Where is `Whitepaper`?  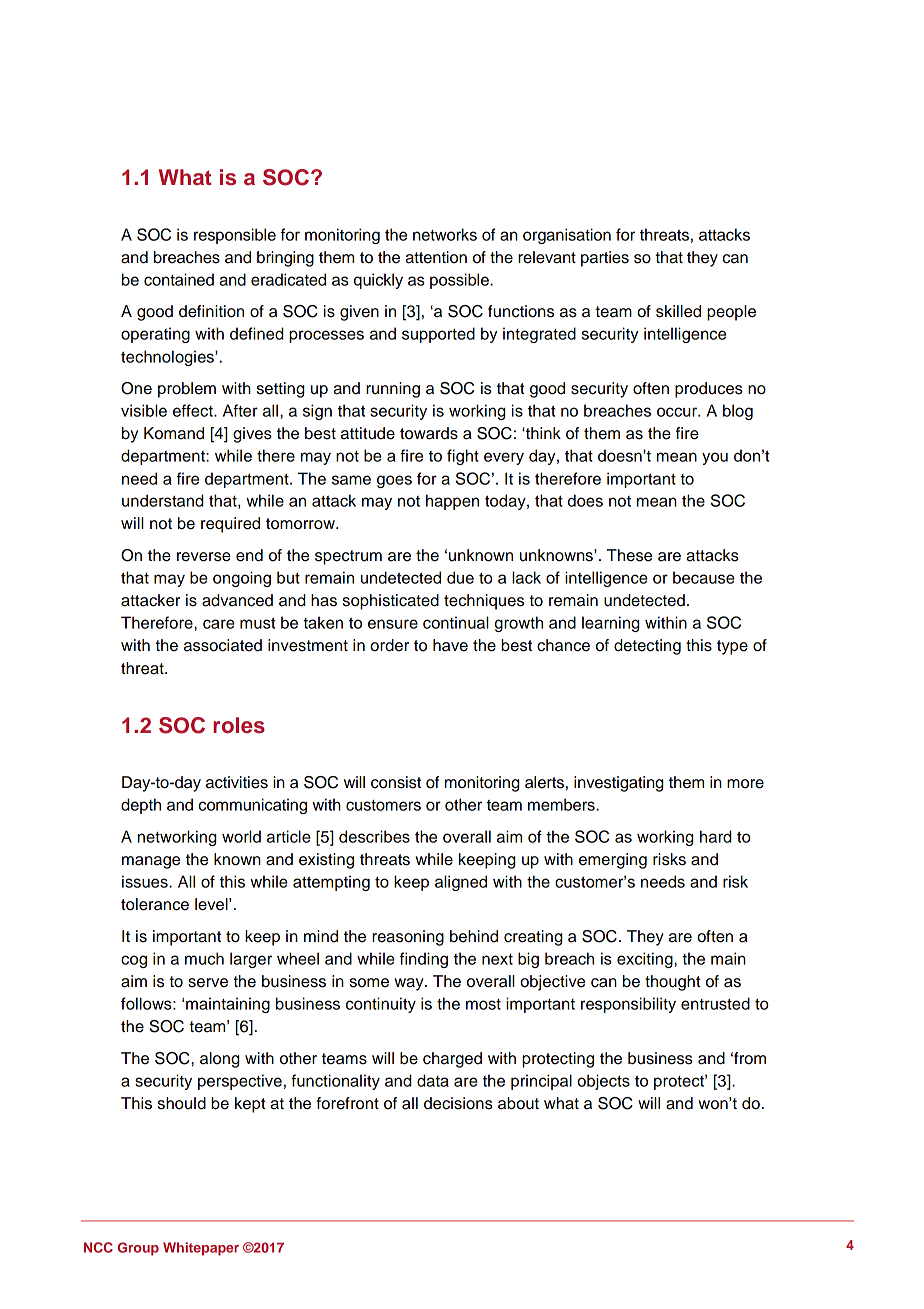 Whitepaper is located at coordinates (201, 1249).
